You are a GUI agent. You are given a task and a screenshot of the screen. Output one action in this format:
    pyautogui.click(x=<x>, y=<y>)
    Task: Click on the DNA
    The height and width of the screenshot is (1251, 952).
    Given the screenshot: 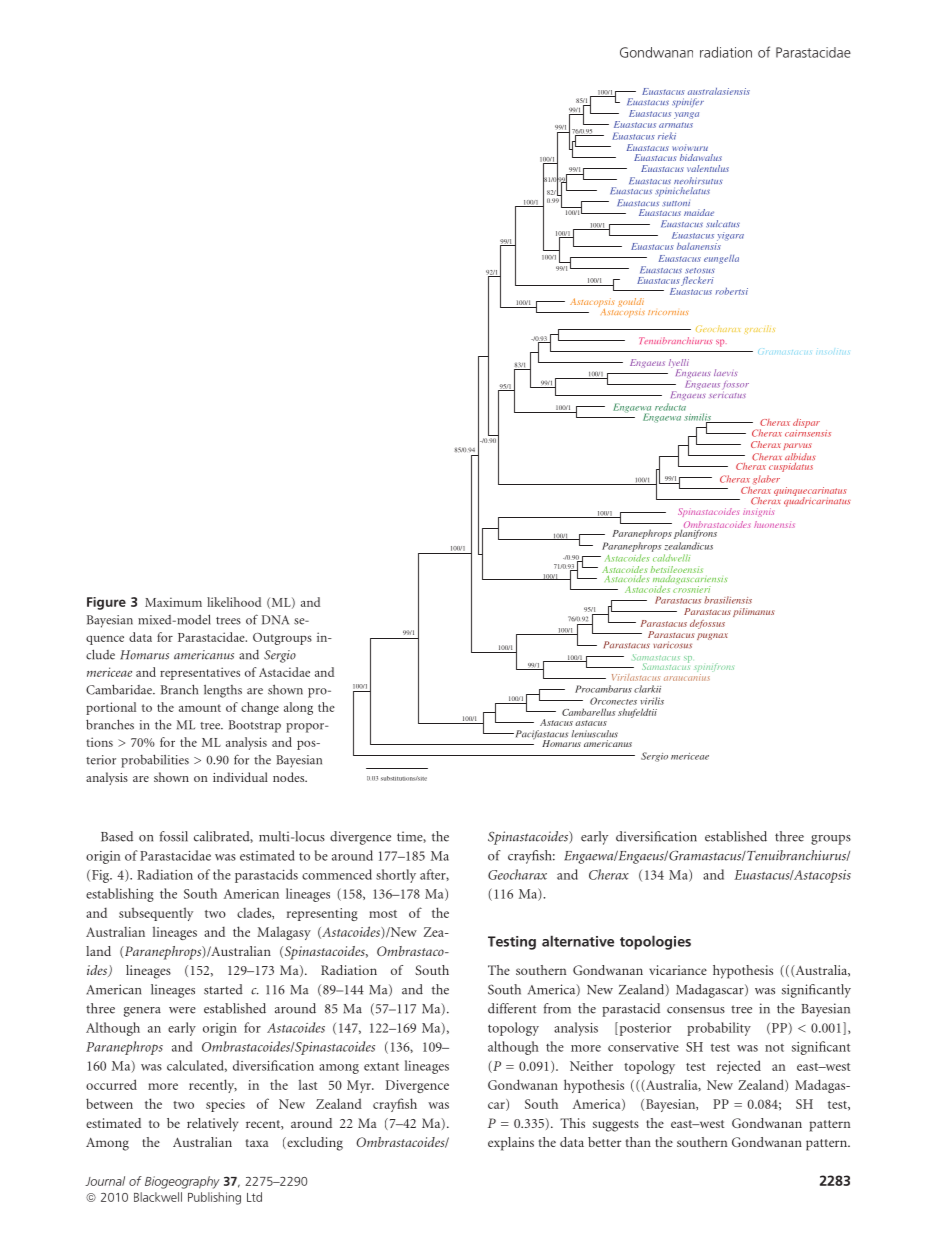 What is the action you would take?
    pyautogui.click(x=275, y=620)
